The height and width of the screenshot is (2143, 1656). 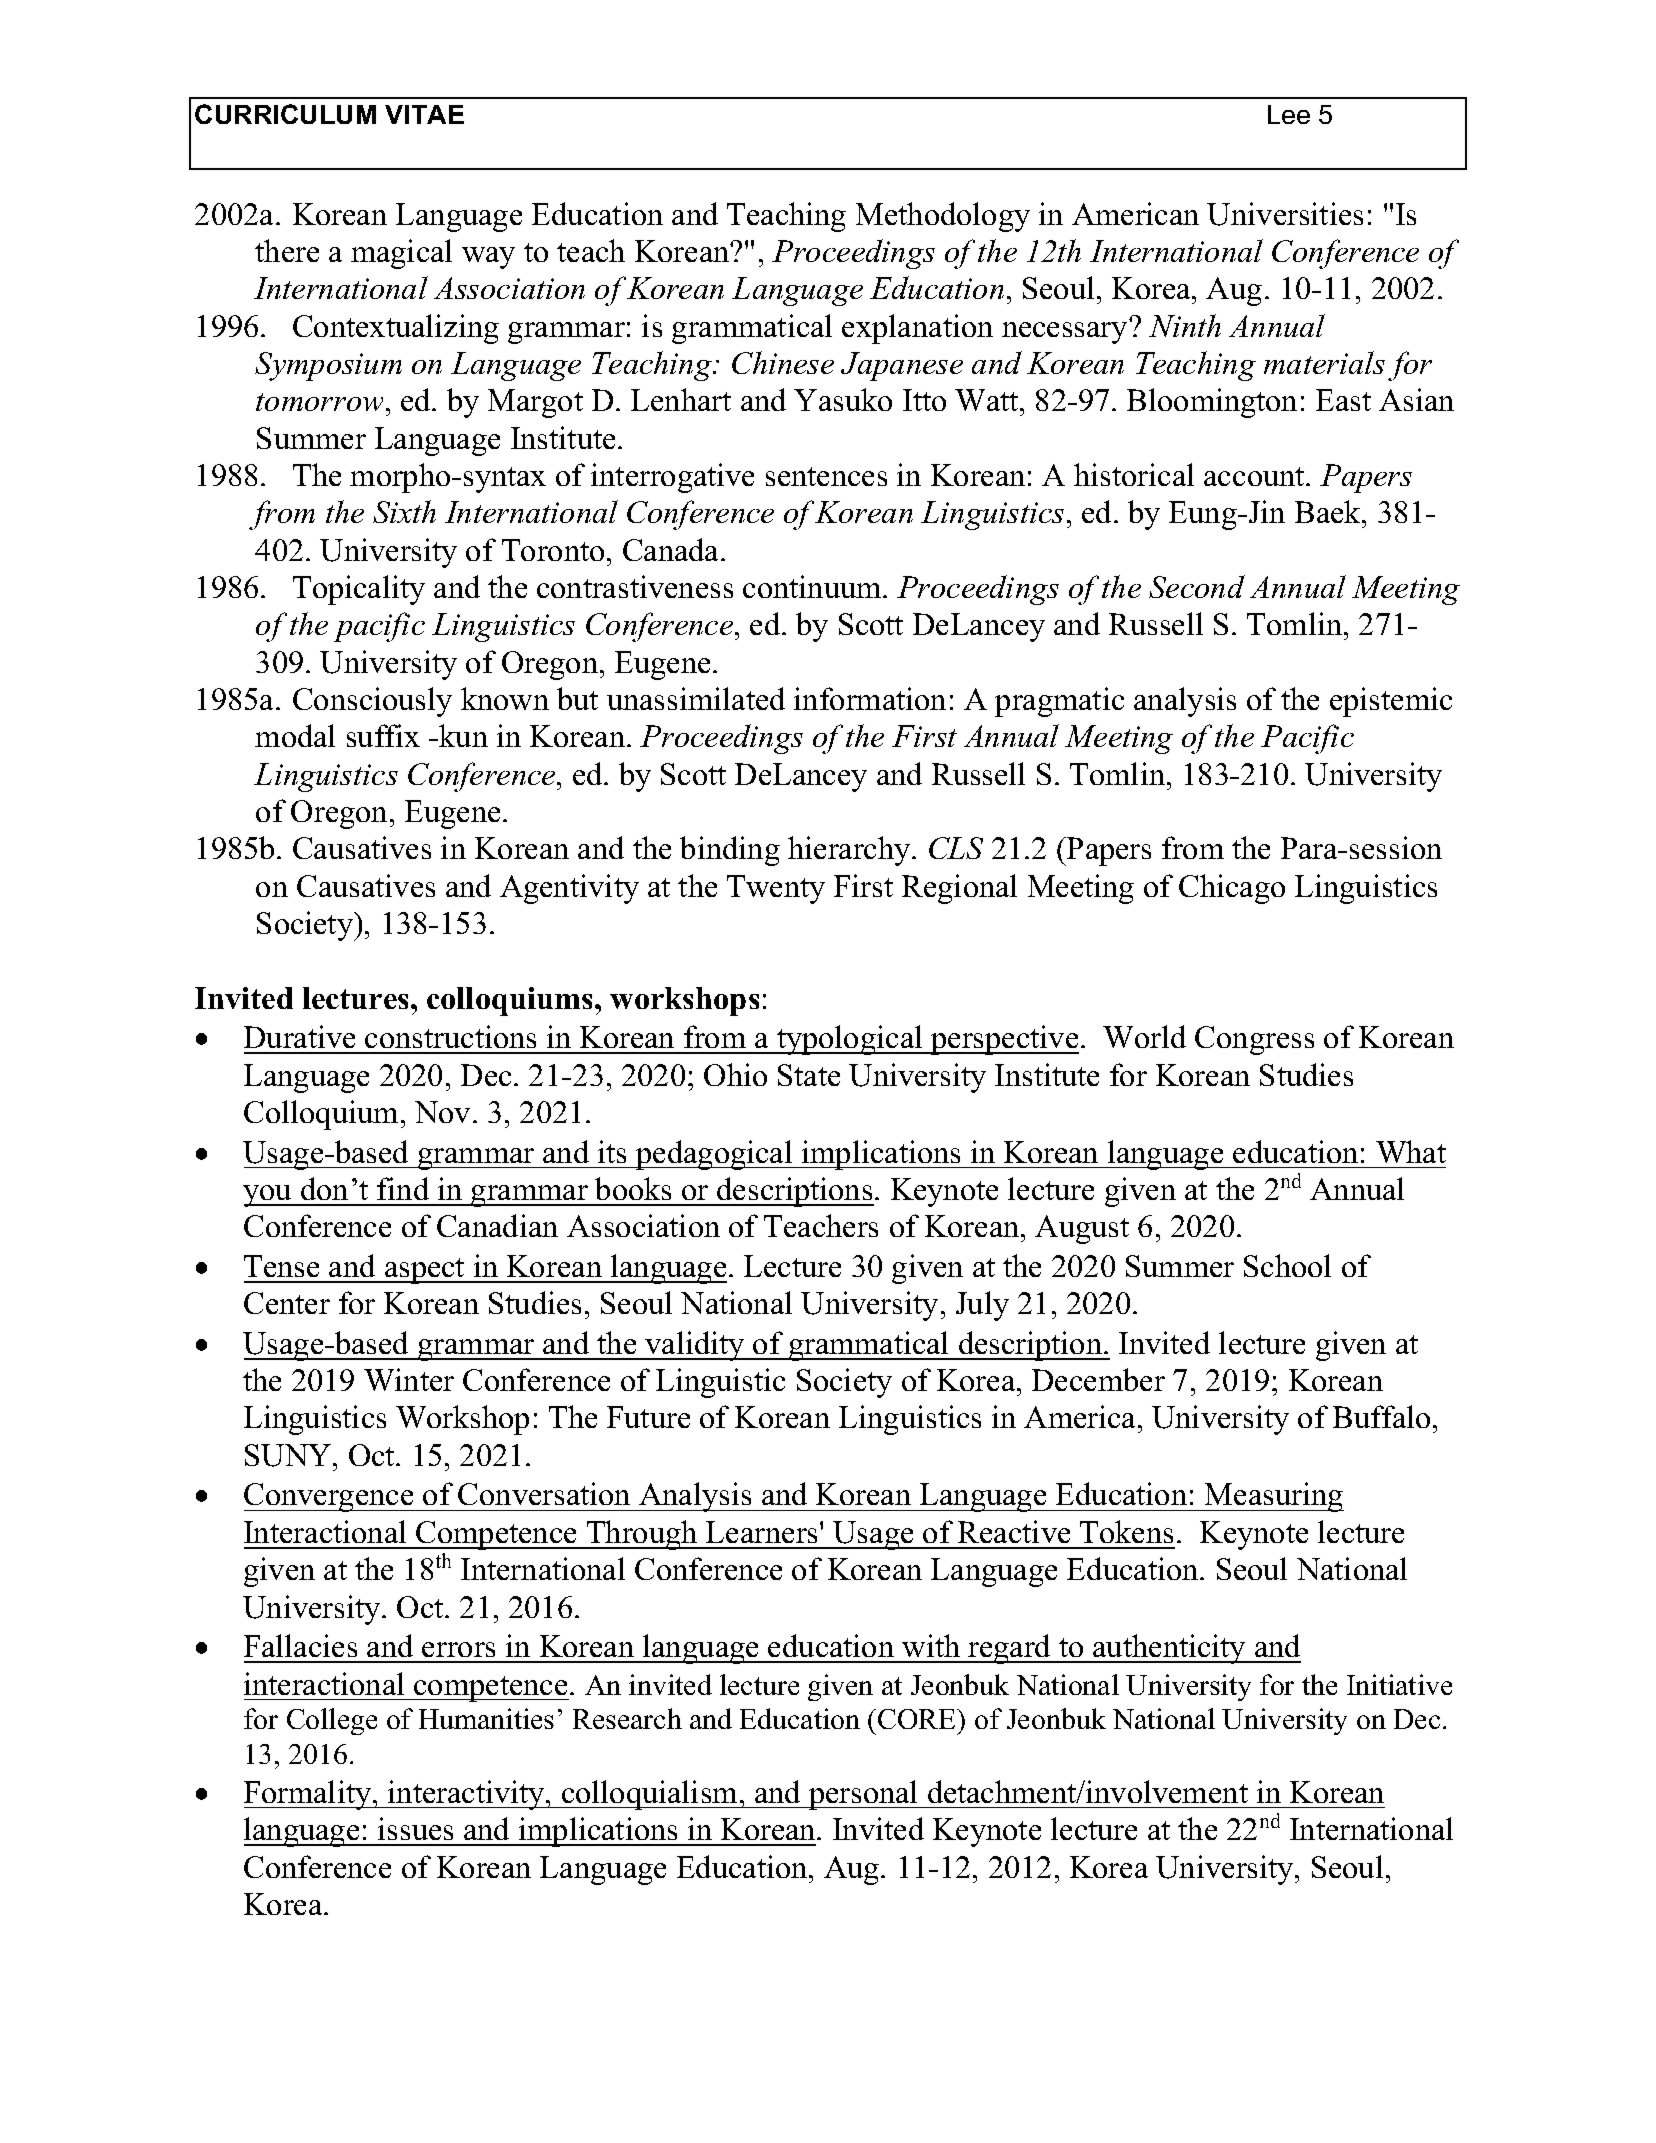 I want to click on Universities, so click(x=1285, y=214).
